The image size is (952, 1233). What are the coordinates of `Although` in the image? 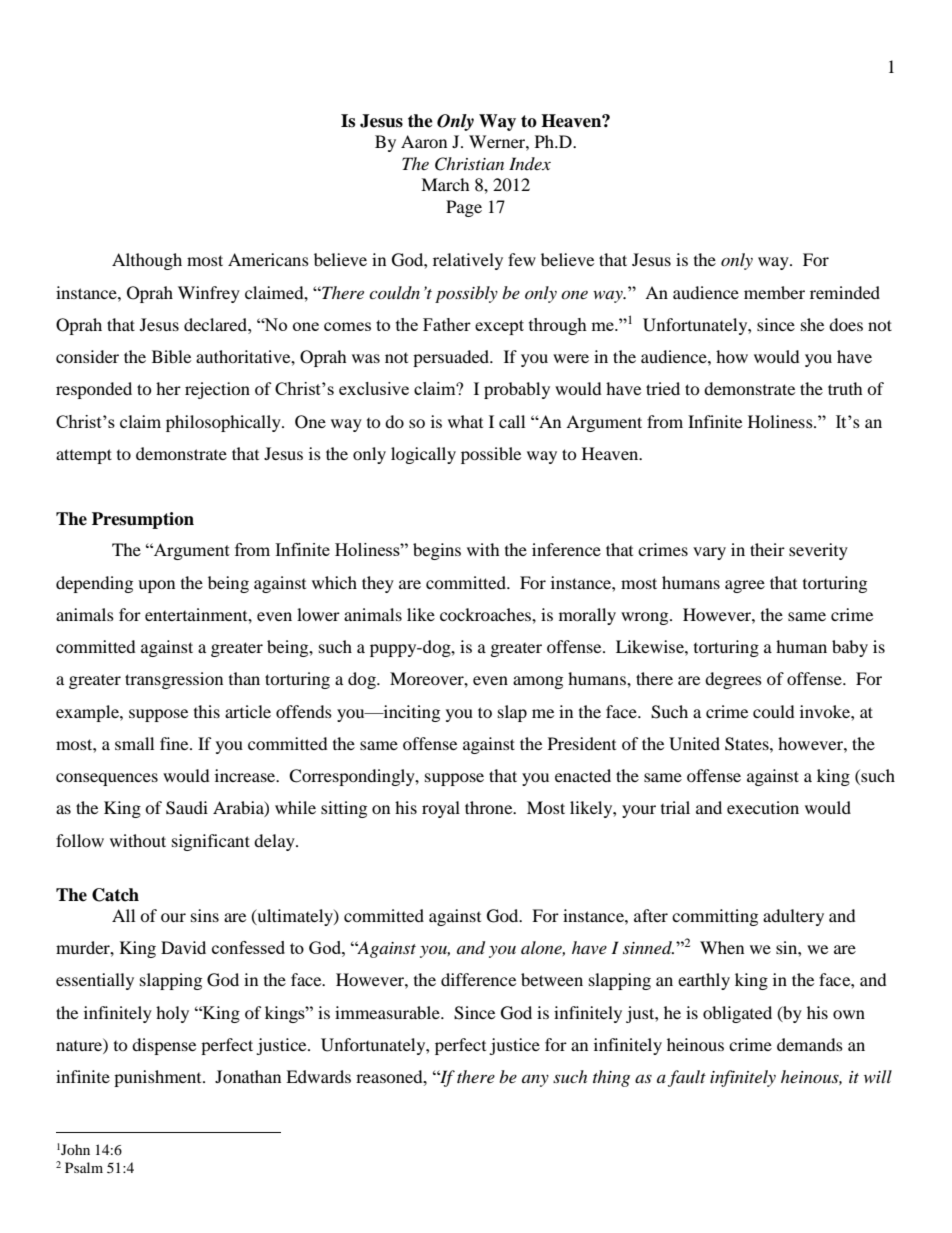 It's located at (147, 261).
